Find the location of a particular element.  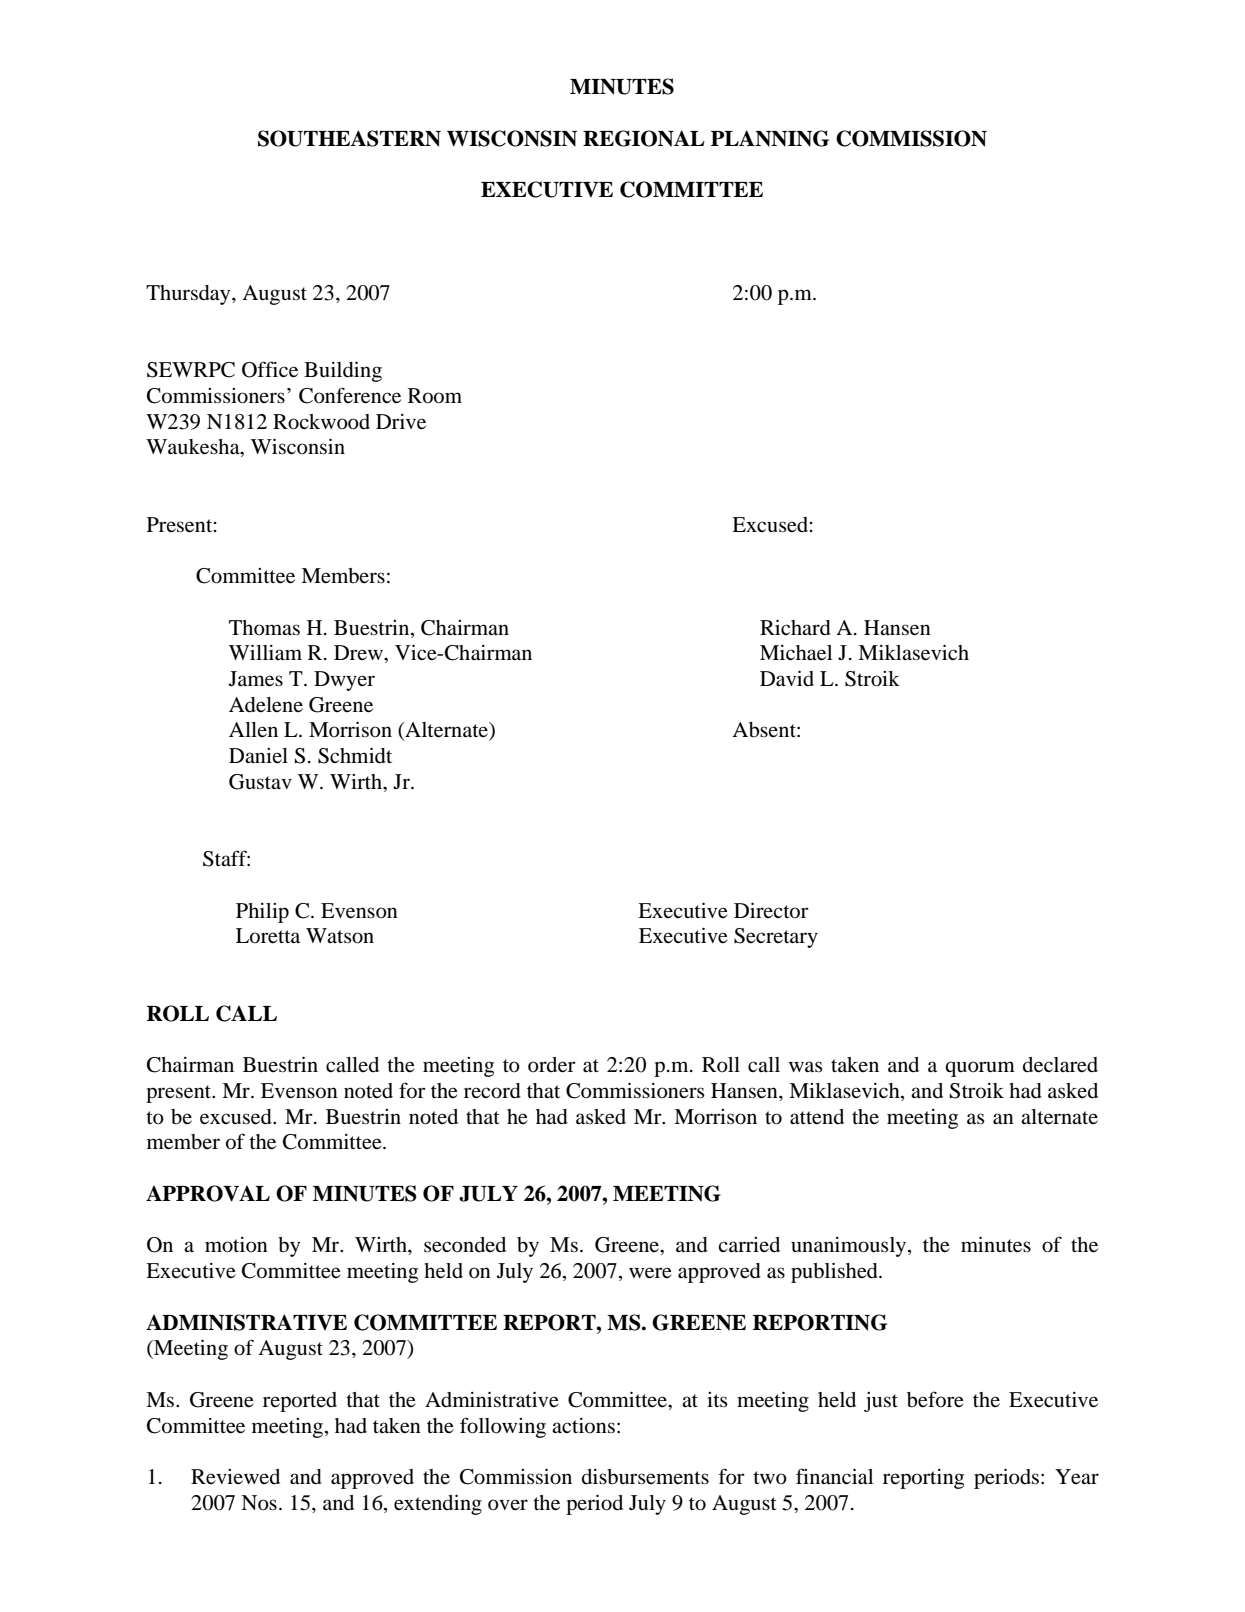

REGIONAL is located at coordinates (644, 138).
